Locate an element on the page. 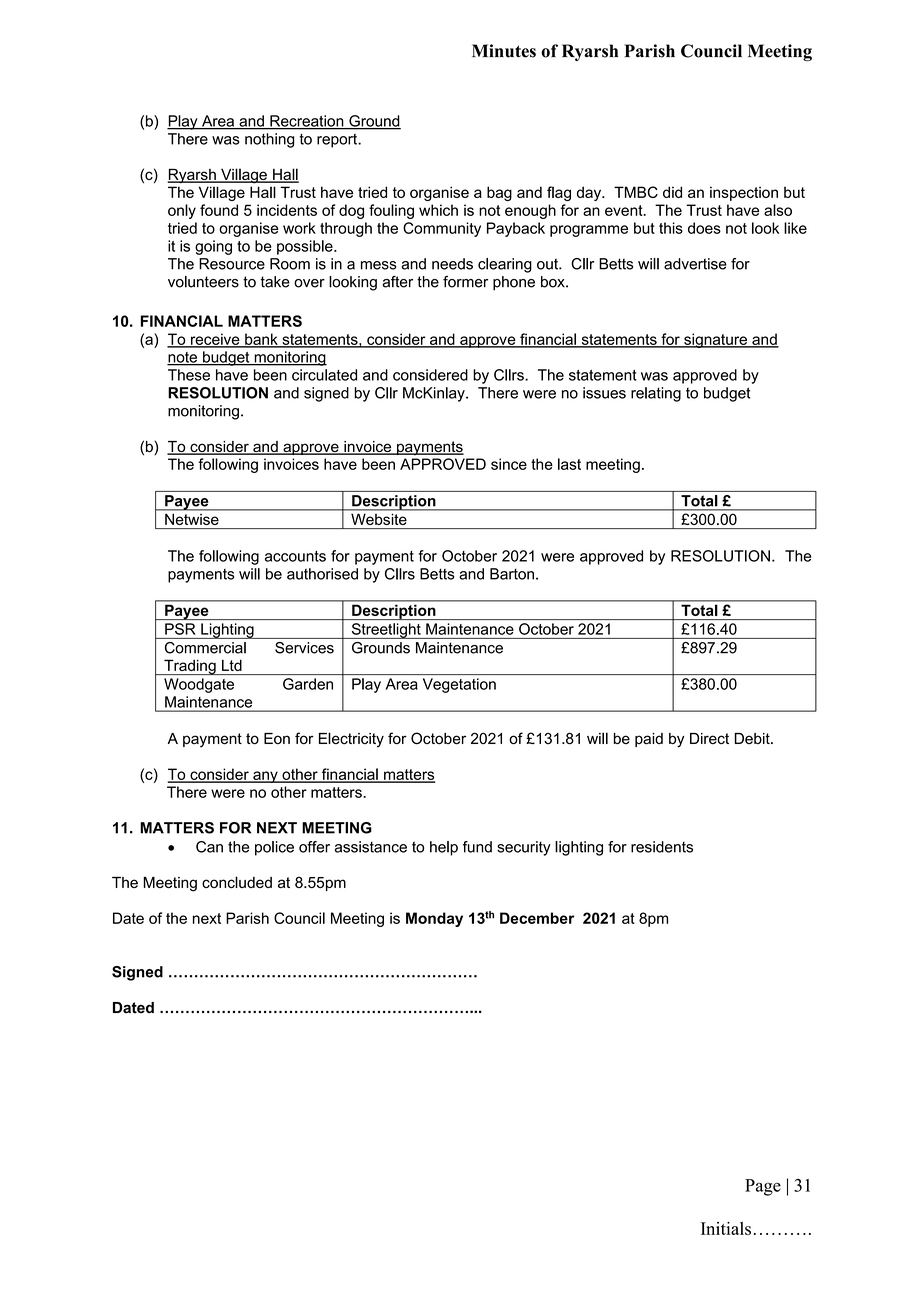  concluded is located at coordinates (237, 882).
